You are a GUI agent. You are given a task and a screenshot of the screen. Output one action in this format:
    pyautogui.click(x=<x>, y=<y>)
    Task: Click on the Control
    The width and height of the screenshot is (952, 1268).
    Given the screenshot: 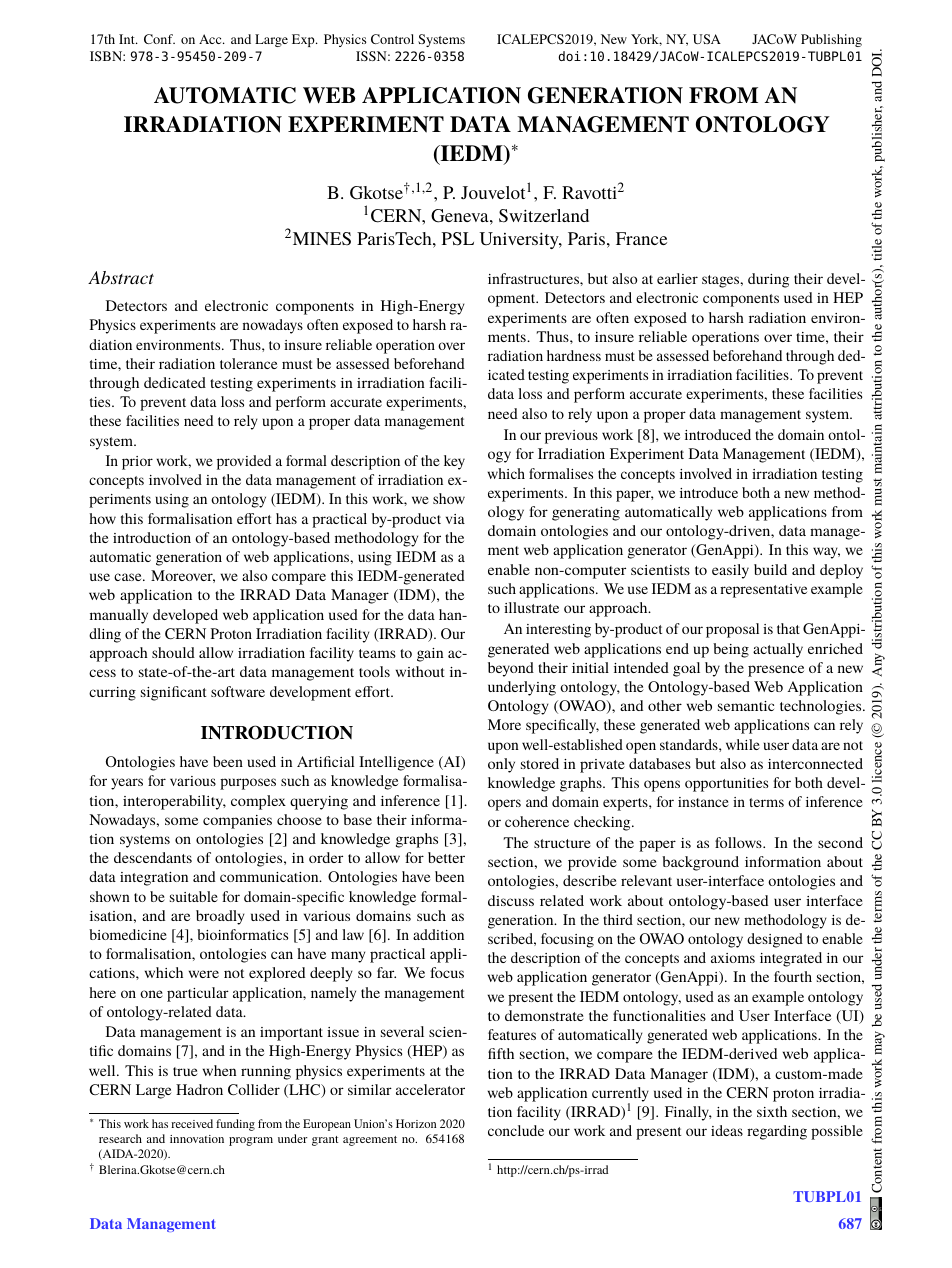 What is the action you would take?
    pyautogui.click(x=392, y=39)
